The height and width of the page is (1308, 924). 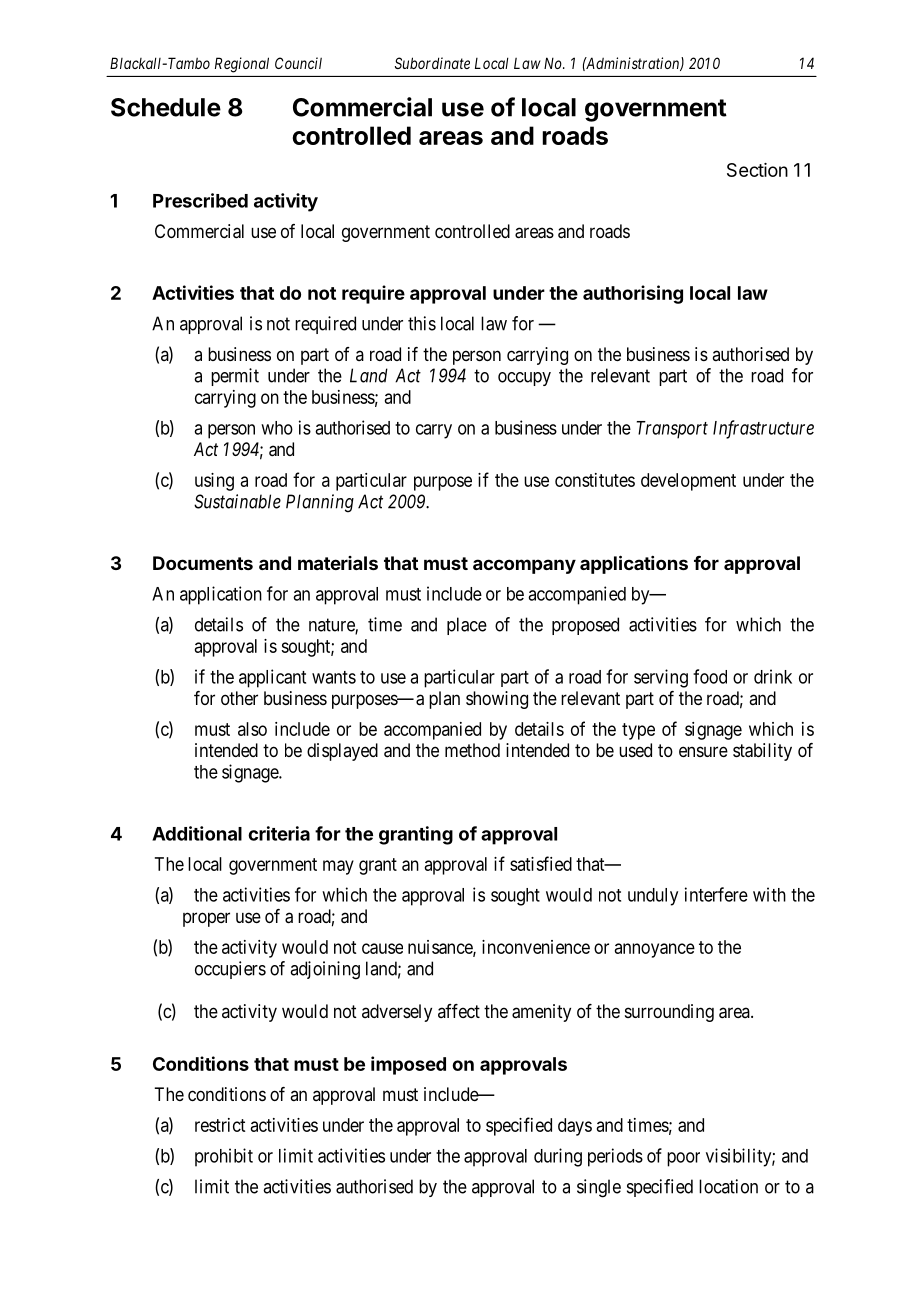 What do you see at coordinates (432, 63) in the page?
I see `Subordinate` at bounding box center [432, 63].
